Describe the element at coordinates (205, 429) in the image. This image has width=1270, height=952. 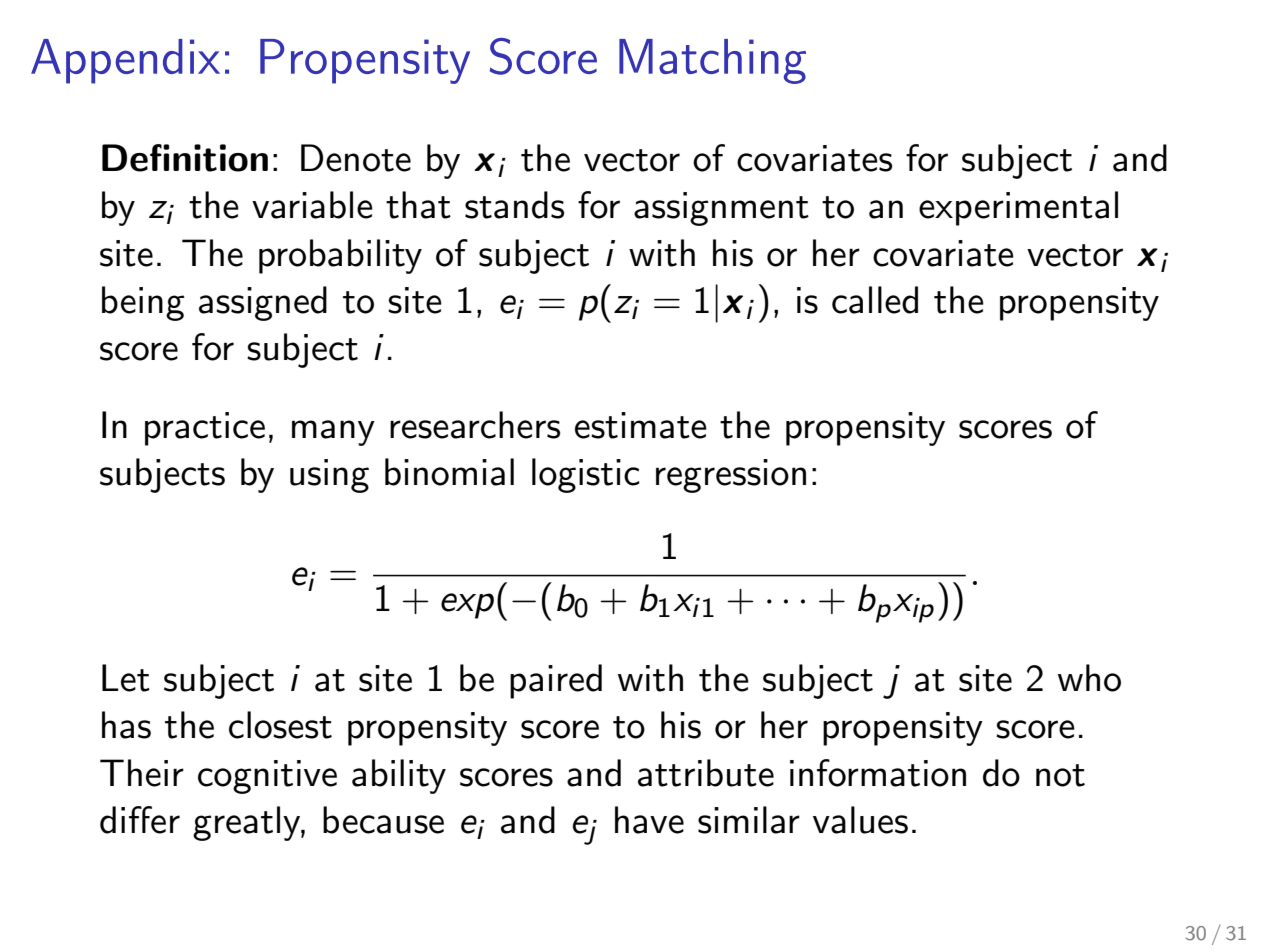
I see `practice` at that location.
